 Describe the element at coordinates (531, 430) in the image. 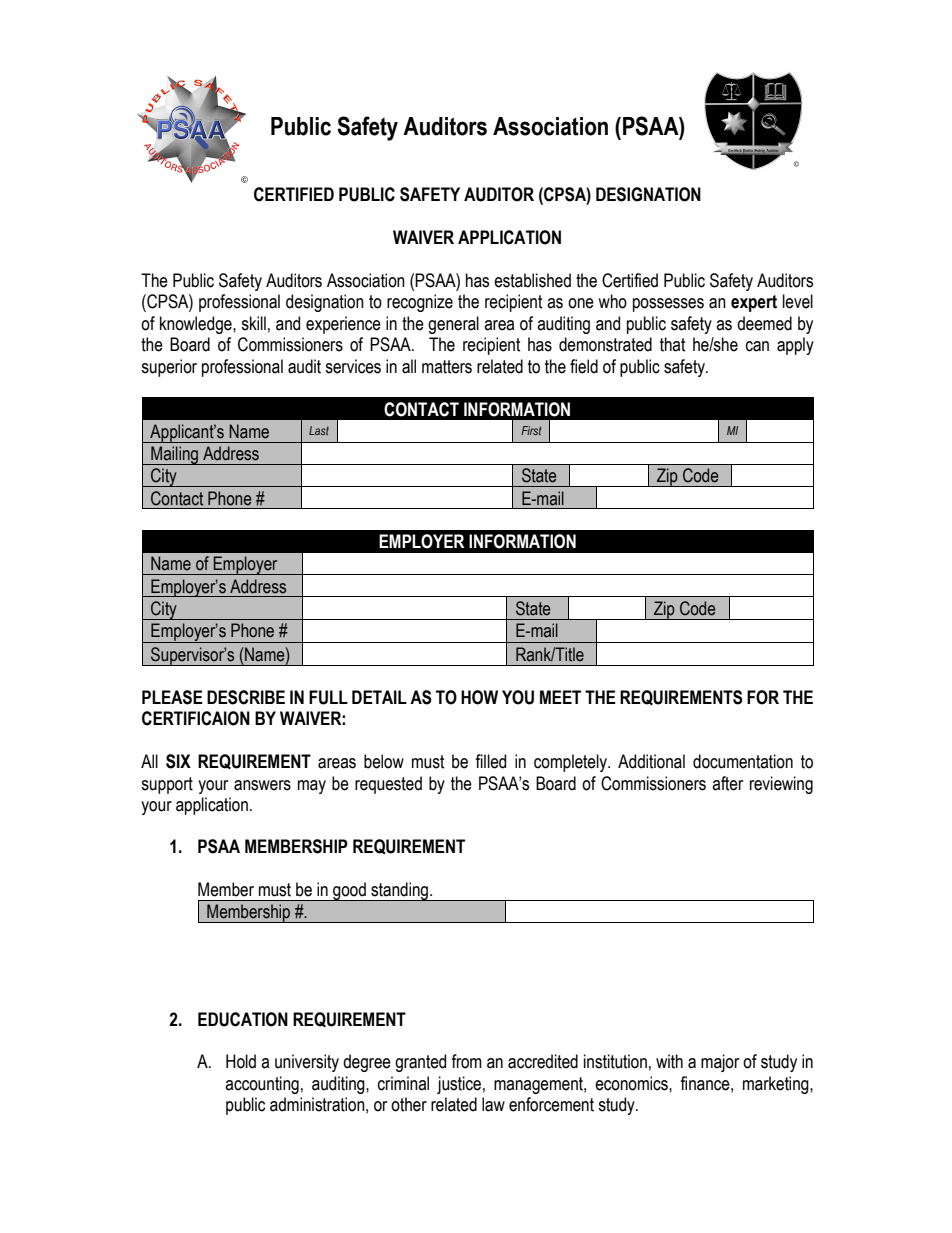

I see `First` at that location.
